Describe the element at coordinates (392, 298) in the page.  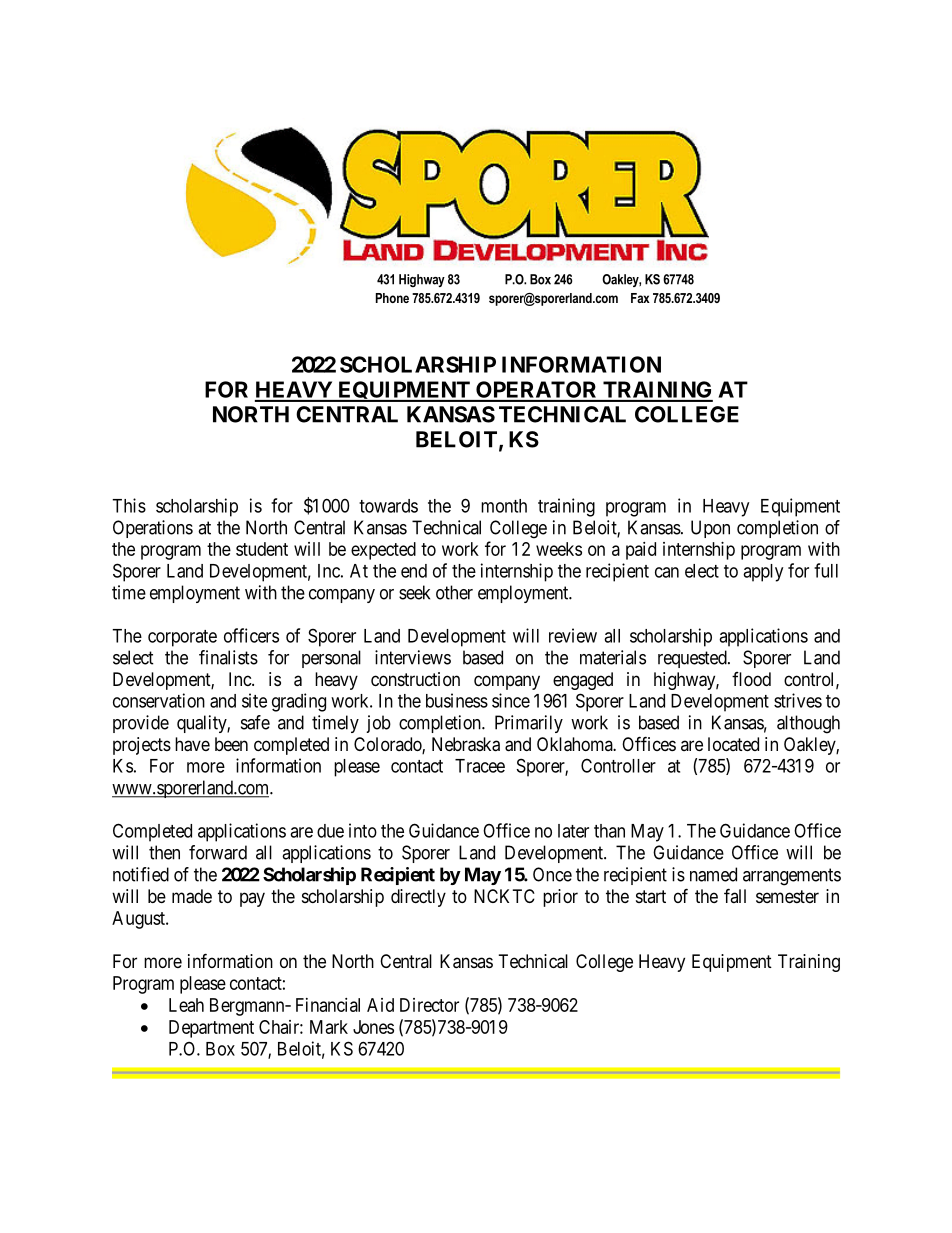
I see `Phone` at that location.
